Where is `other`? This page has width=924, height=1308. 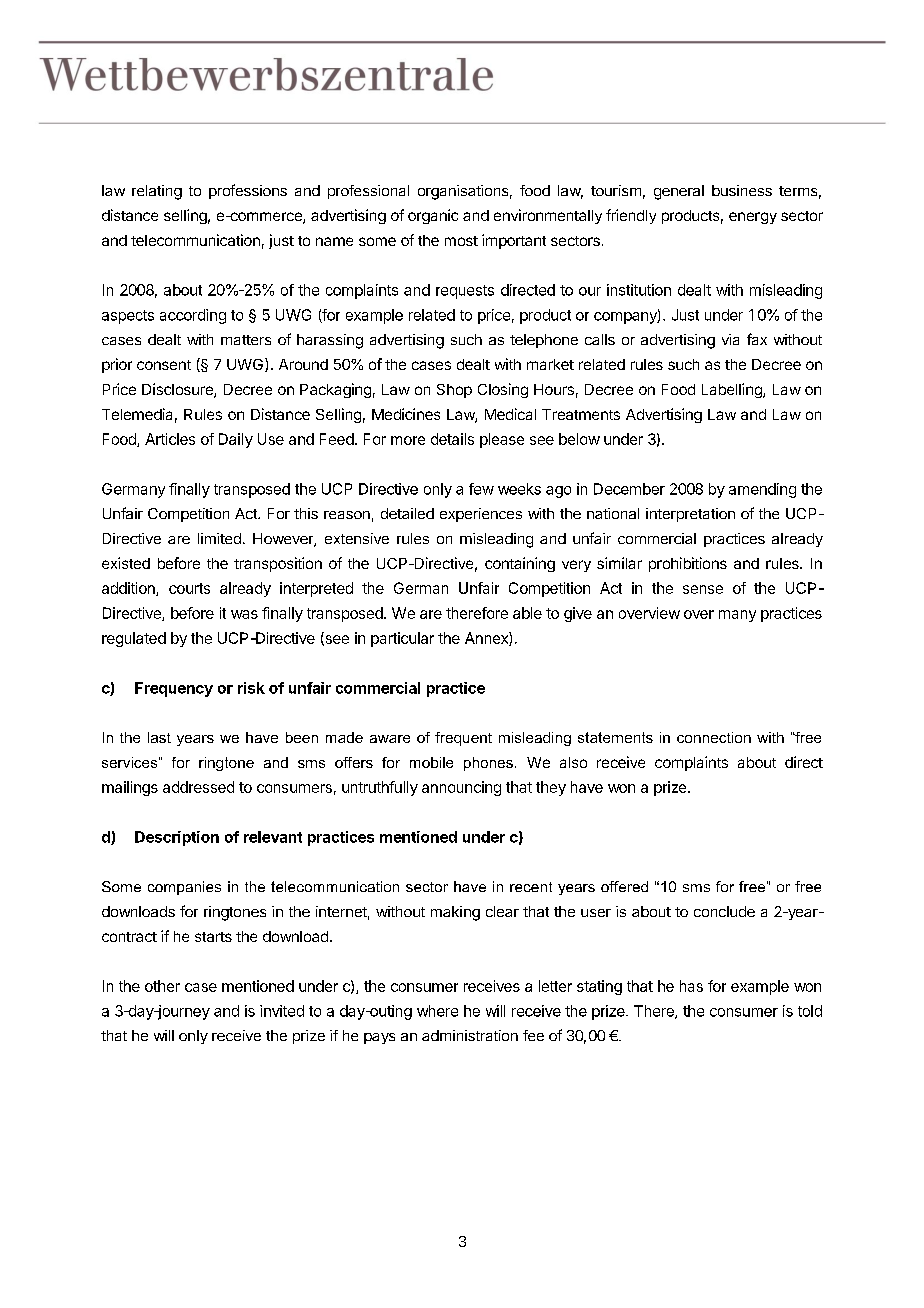
other is located at coordinates (162, 986).
